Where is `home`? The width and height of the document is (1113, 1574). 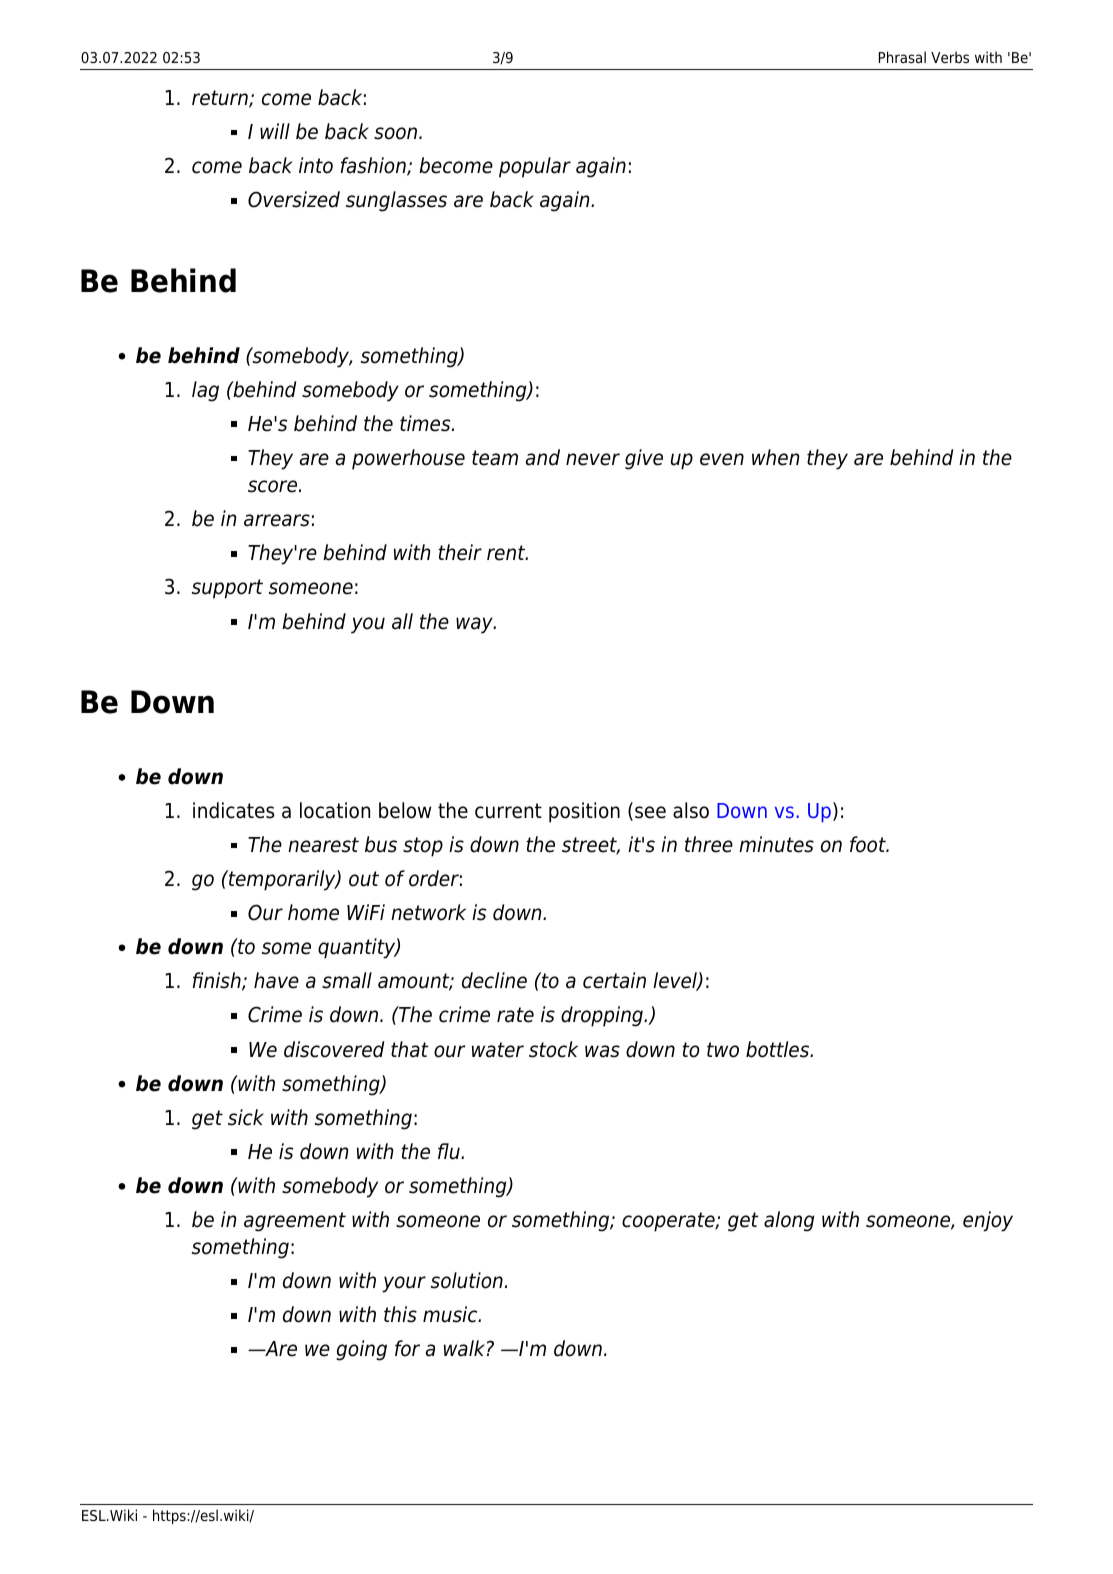
home is located at coordinates (313, 912).
